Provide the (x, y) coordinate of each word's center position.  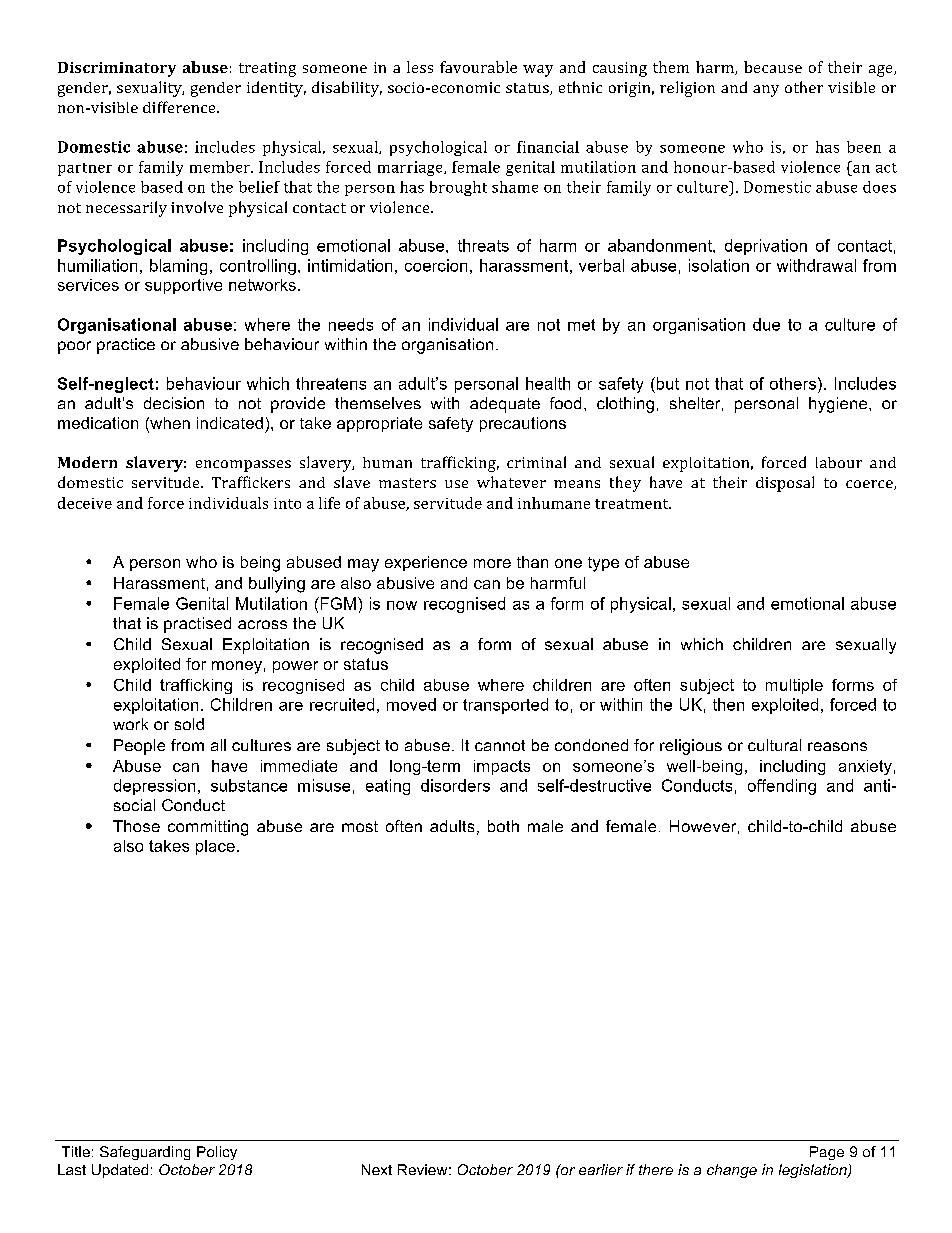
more (492, 563)
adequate (505, 405)
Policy (217, 1153)
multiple (794, 686)
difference (180, 107)
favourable (478, 67)
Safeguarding (145, 1153)
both (503, 826)
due (766, 324)
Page (827, 1153)
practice (126, 346)
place (215, 847)
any (766, 91)
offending (782, 787)
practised (197, 625)
